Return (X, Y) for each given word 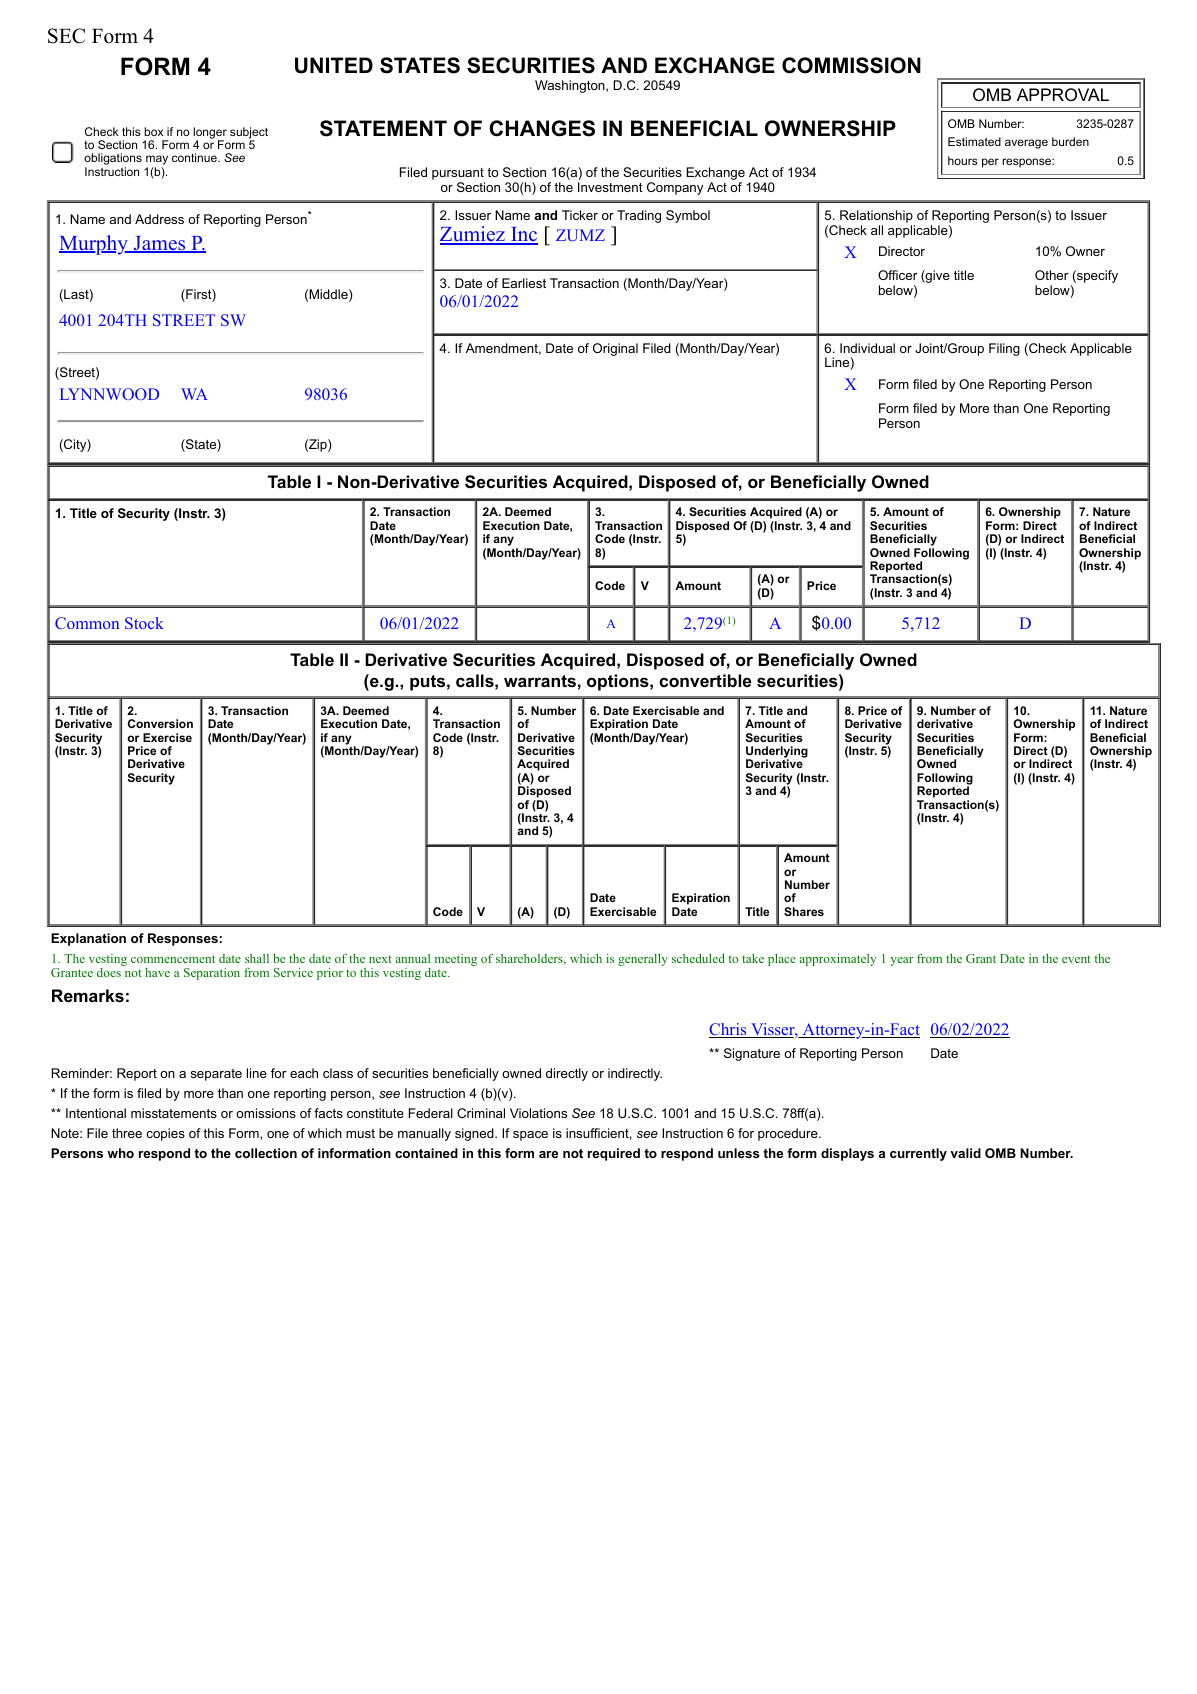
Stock (144, 623)
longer (210, 134)
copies (165, 1134)
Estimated (974, 141)
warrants (540, 681)
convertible (705, 680)
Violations (538, 1113)
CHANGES (542, 128)
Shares (804, 911)
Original (615, 349)
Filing (1004, 349)
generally (643, 960)
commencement (173, 959)
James (159, 244)
